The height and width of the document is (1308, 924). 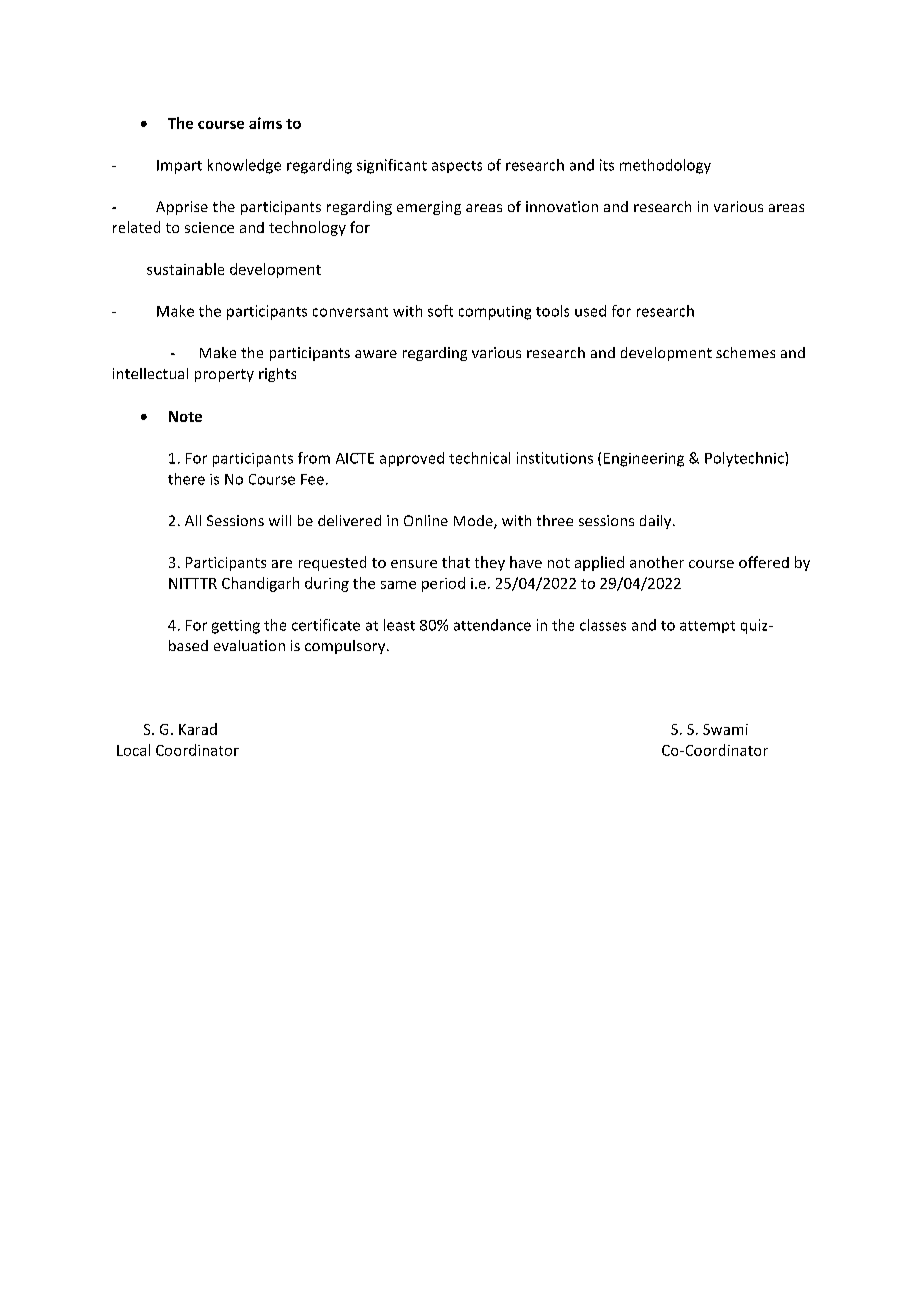 I want to click on schemes, so click(x=745, y=352).
